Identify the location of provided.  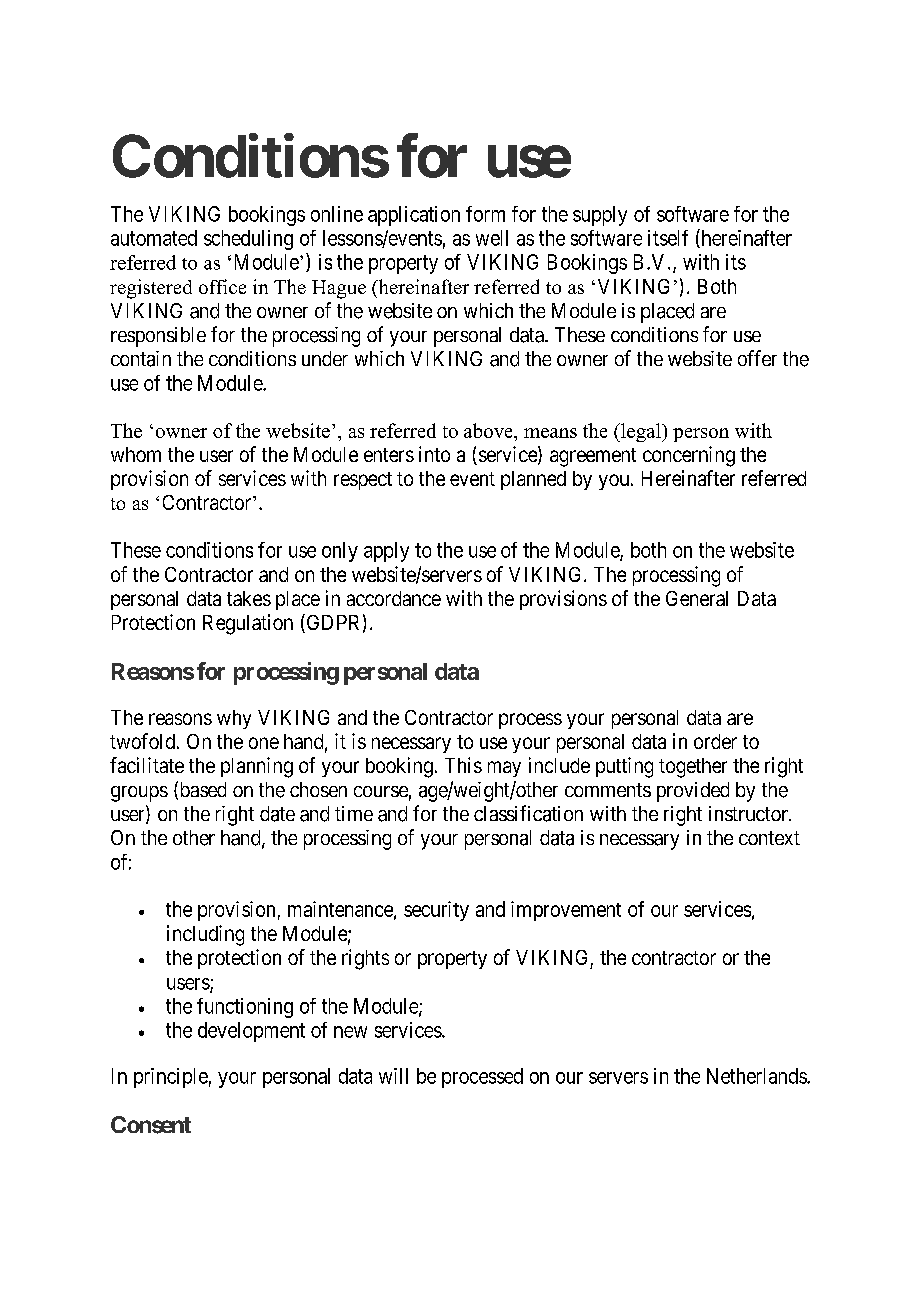
(693, 792).
